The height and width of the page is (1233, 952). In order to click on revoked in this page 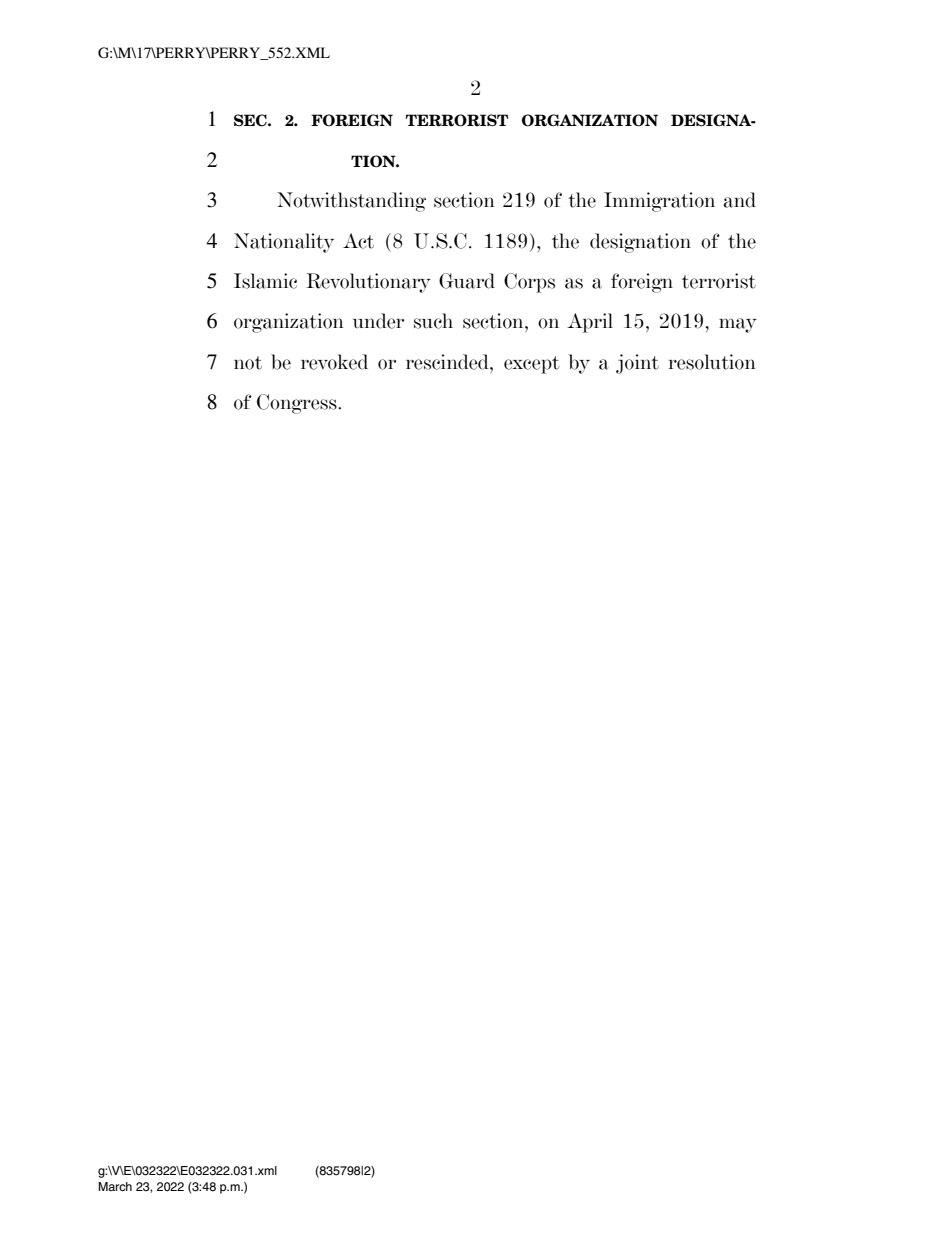, I will do `click(334, 362)`.
